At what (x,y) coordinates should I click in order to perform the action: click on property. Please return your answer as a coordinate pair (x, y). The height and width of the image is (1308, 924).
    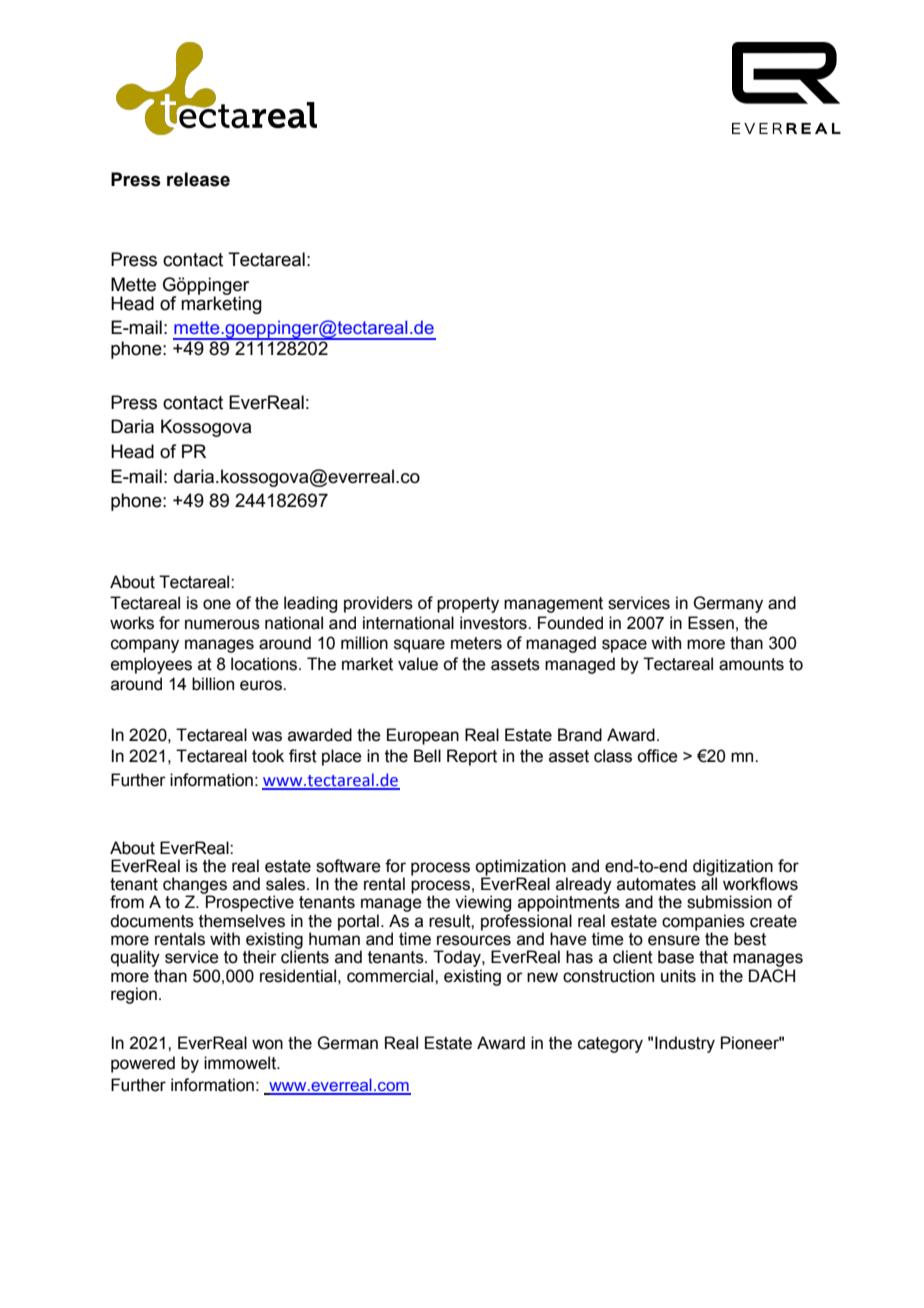
    Looking at the image, I should click on (468, 605).
